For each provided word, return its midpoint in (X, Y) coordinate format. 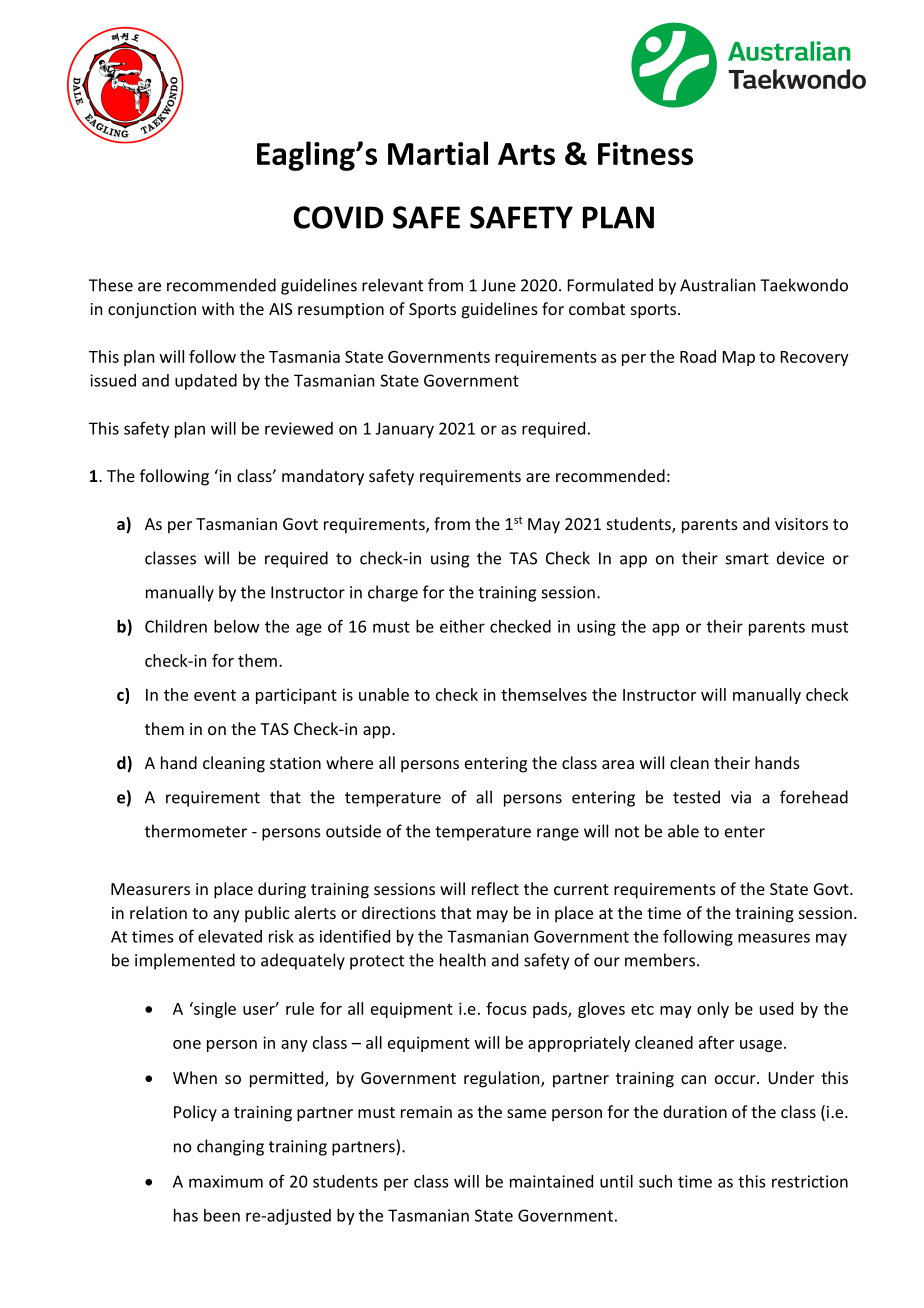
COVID (339, 217)
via (741, 797)
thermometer (196, 831)
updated (206, 382)
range (558, 834)
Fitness (645, 153)
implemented (185, 961)
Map (739, 358)
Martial (438, 153)
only (713, 1010)
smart (747, 559)
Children (176, 626)
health (463, 960)
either (462, 626)
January (405, 430)
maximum (226, 1181)
